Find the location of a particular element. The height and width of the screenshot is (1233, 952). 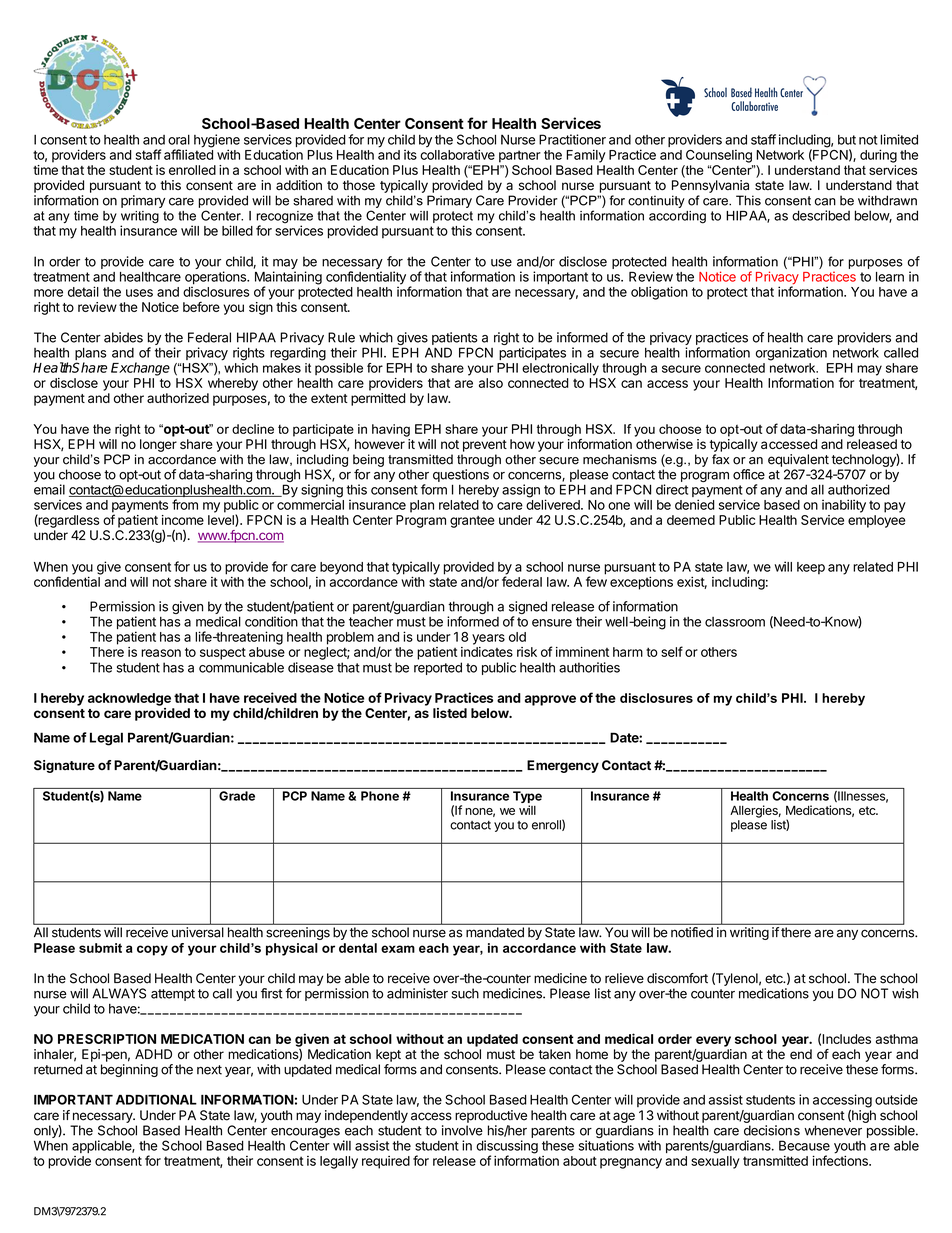

longer is located at coordinates (158, 445).
